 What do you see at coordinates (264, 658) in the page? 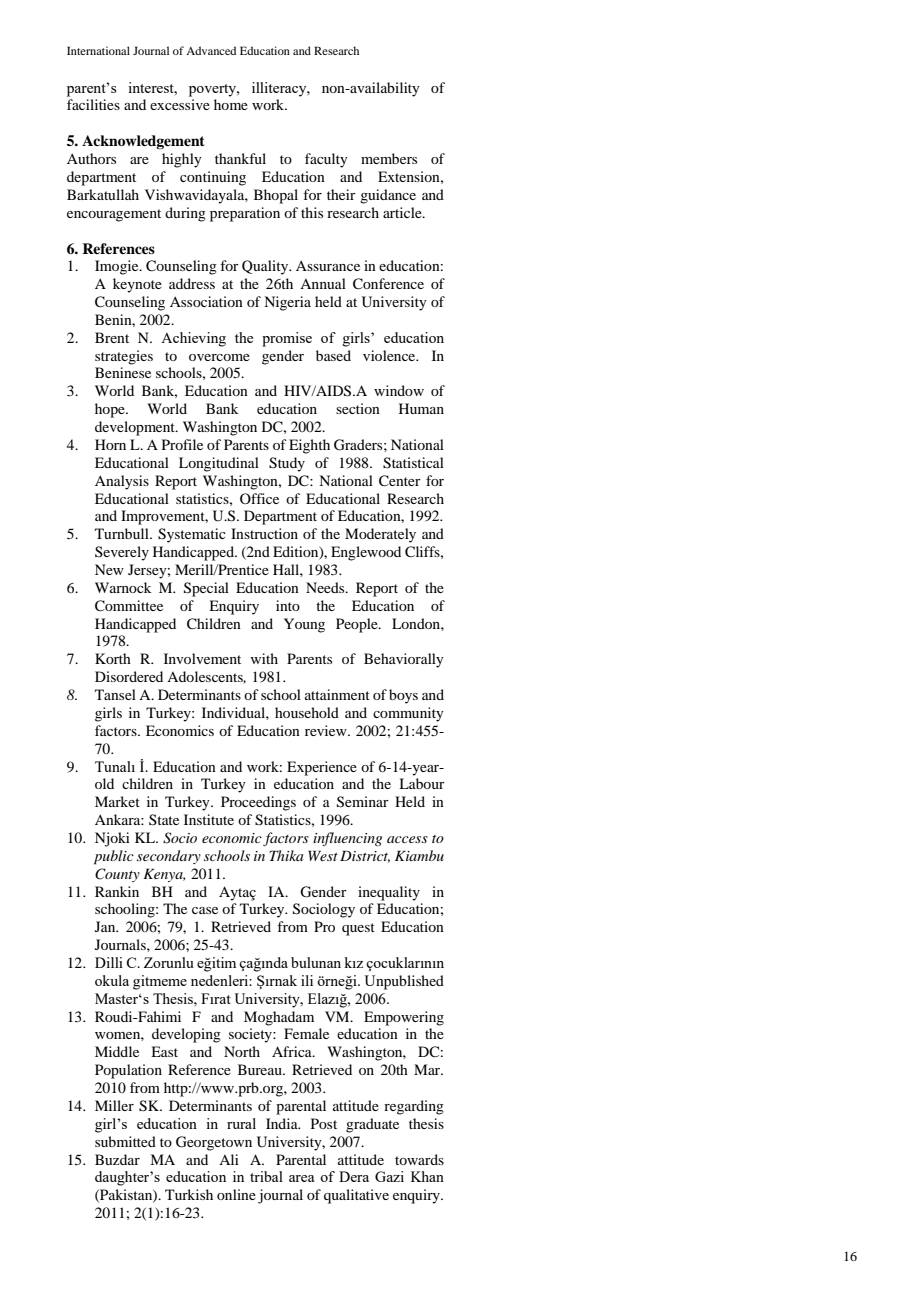
I see `with` at bounding box center [264, 658].
